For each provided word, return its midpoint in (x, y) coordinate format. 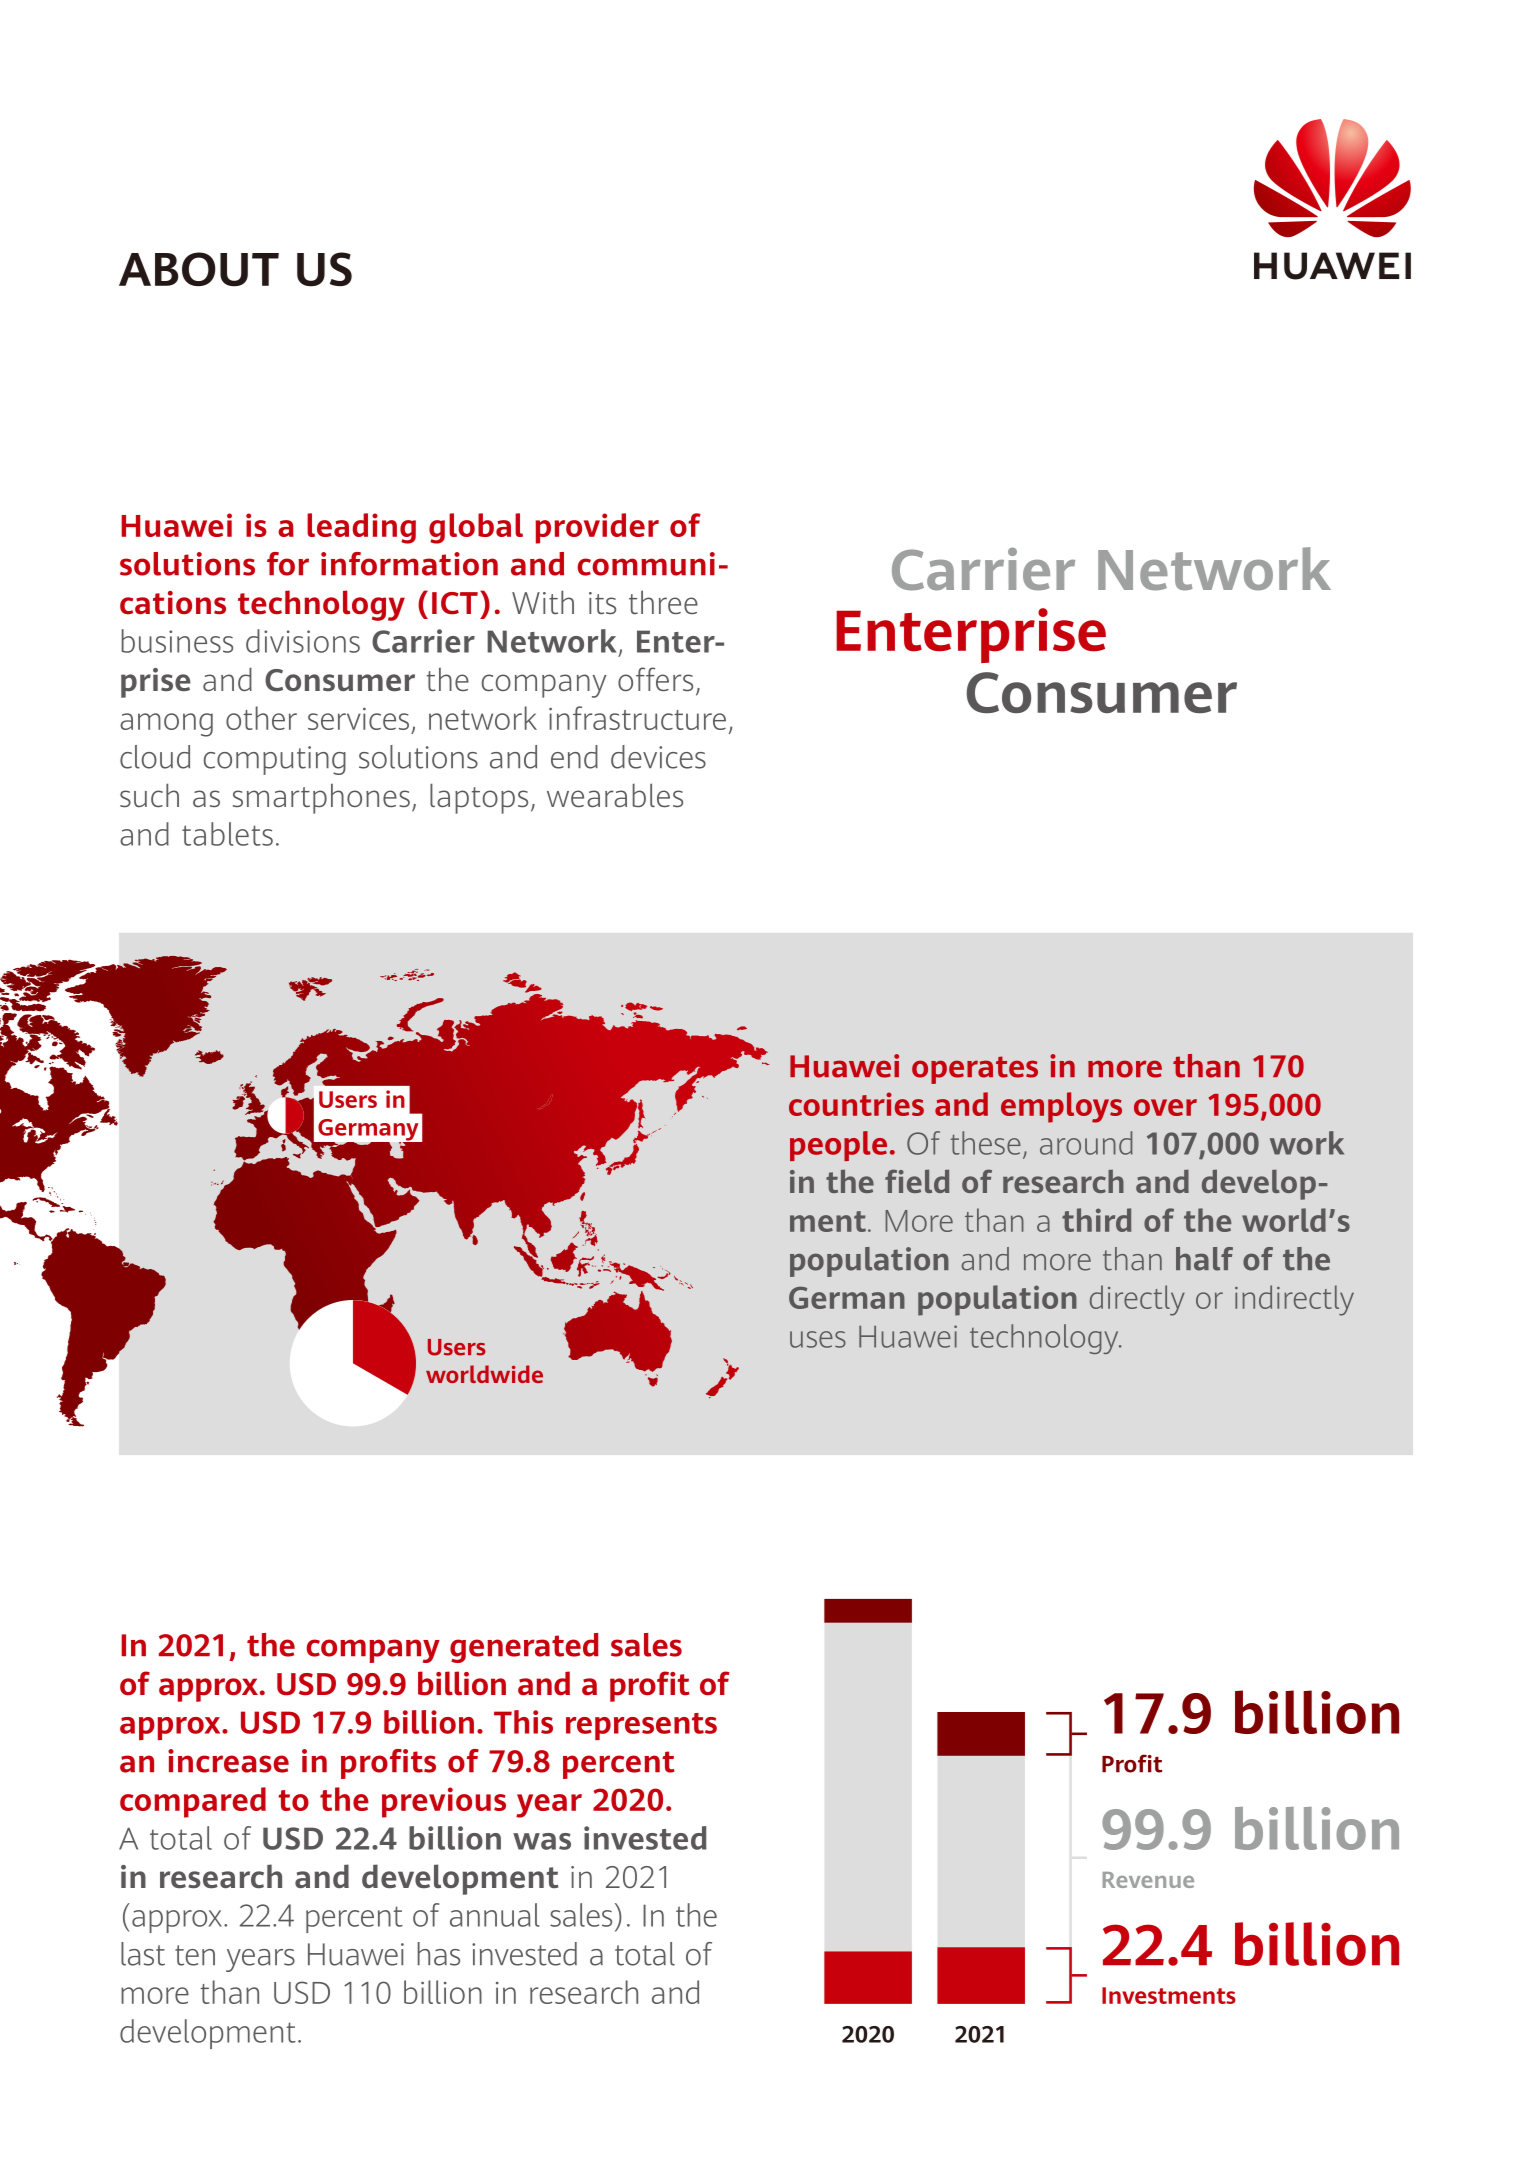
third (1096, 1220)
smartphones (321, 799)
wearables (615, 795)
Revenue (1148, 1880)
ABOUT (199, 269)
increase (228, 1761)
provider (597, 528)
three (663, 602)
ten (195, 1955)
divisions (303, 641)
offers (655, 679)
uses (818, 1339)
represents (641, 1726)
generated (524, 1648)
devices (658, 757)
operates (975, 1070)
